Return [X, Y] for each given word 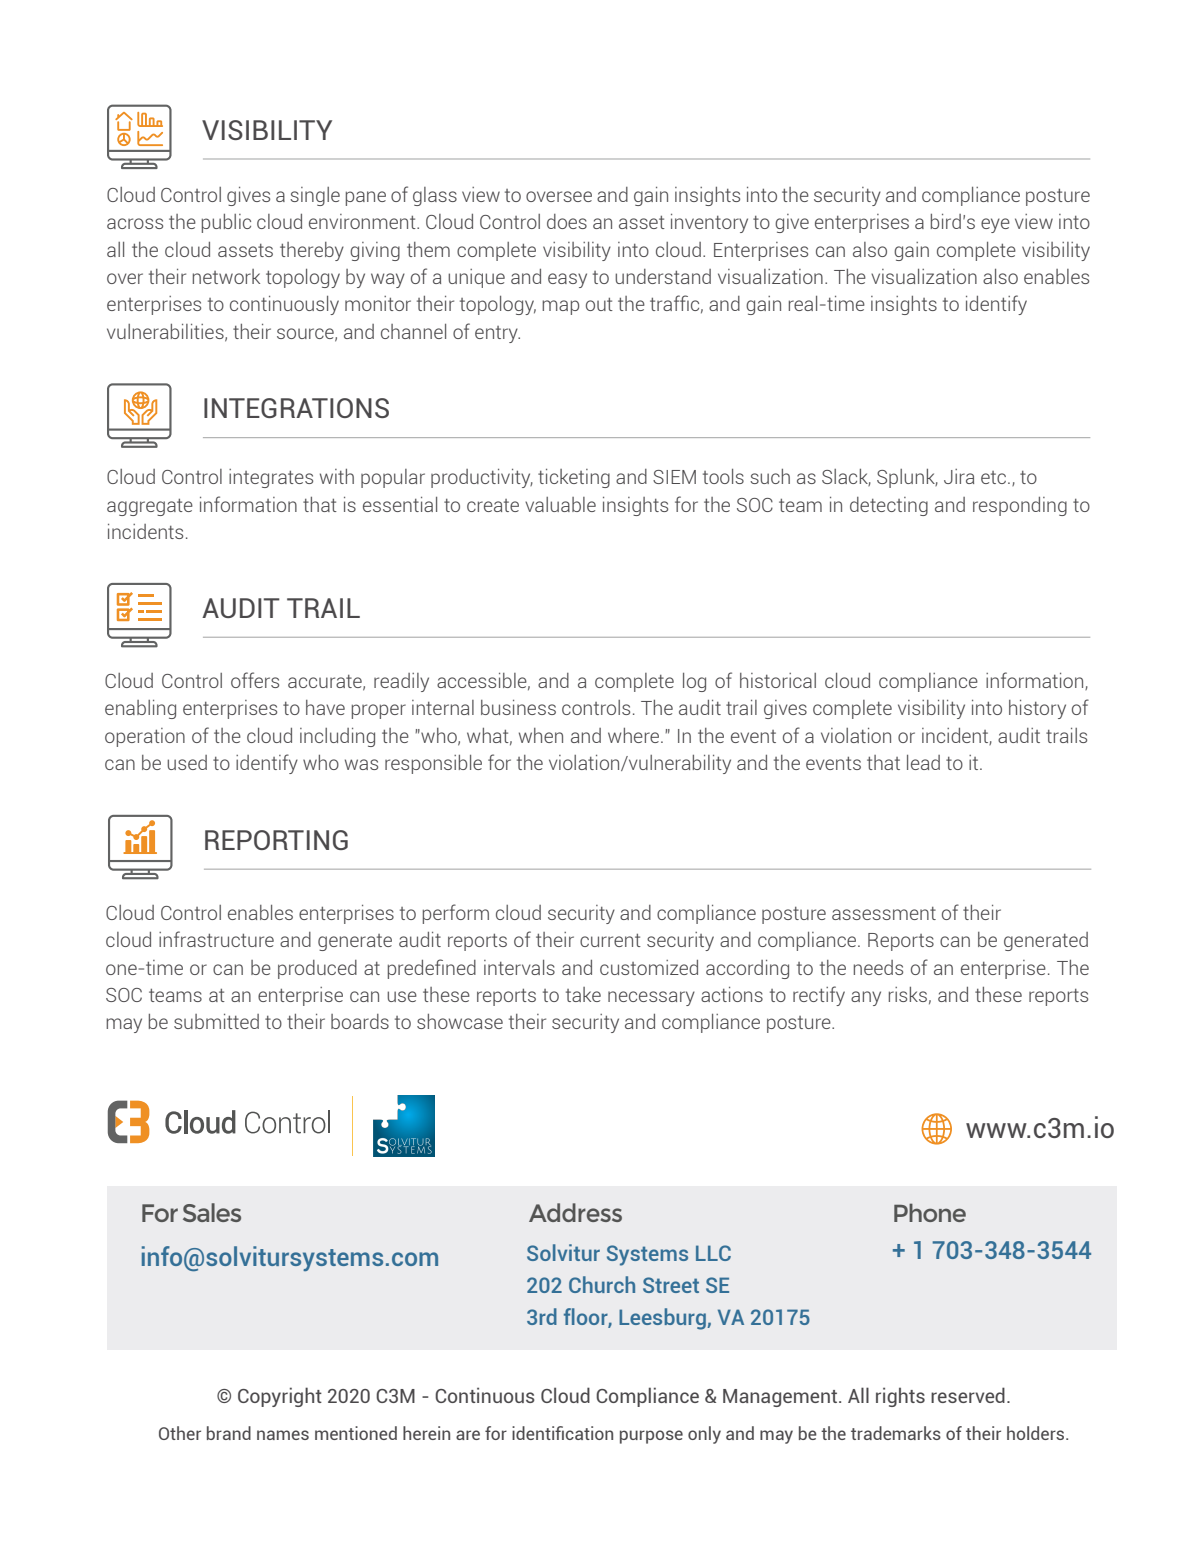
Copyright [280, 1397]
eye [995, 225]
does [567, 221]
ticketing [574, 478]
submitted [216, 1021]
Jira [959, 476]
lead [923, 762]
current [610, 940]
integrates [271, 478]
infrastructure [216, 939]
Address [575, 1212]
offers [255, 680]
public [226, 223]
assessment [884, 913]
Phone [930, 1212]
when [541, 735]
